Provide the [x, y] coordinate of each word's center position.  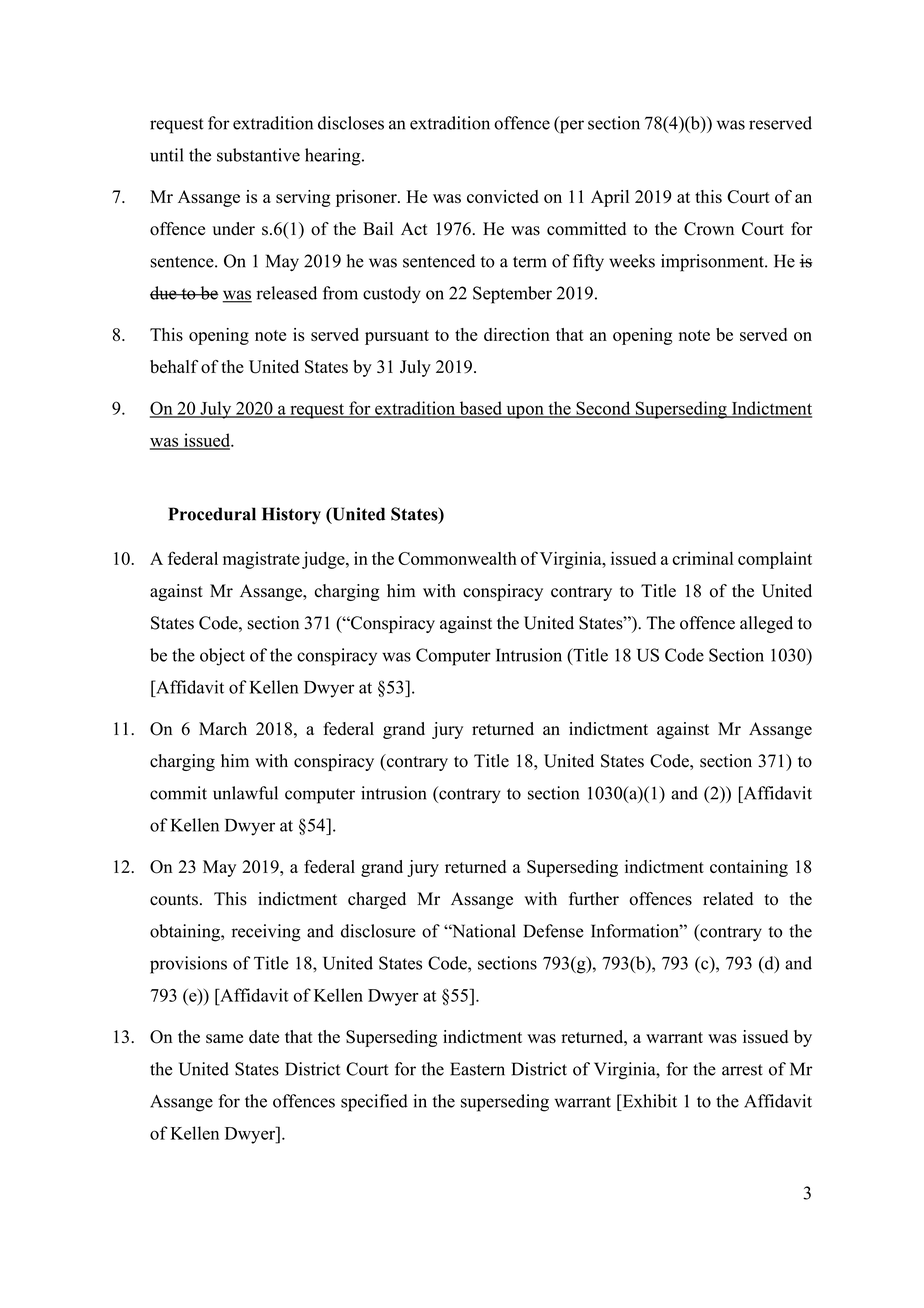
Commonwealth [457, 558]
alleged [766, 624]
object [222, 657]
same [224, 1039]
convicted [503, 196]
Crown [709, 229]
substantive [258, 155]
